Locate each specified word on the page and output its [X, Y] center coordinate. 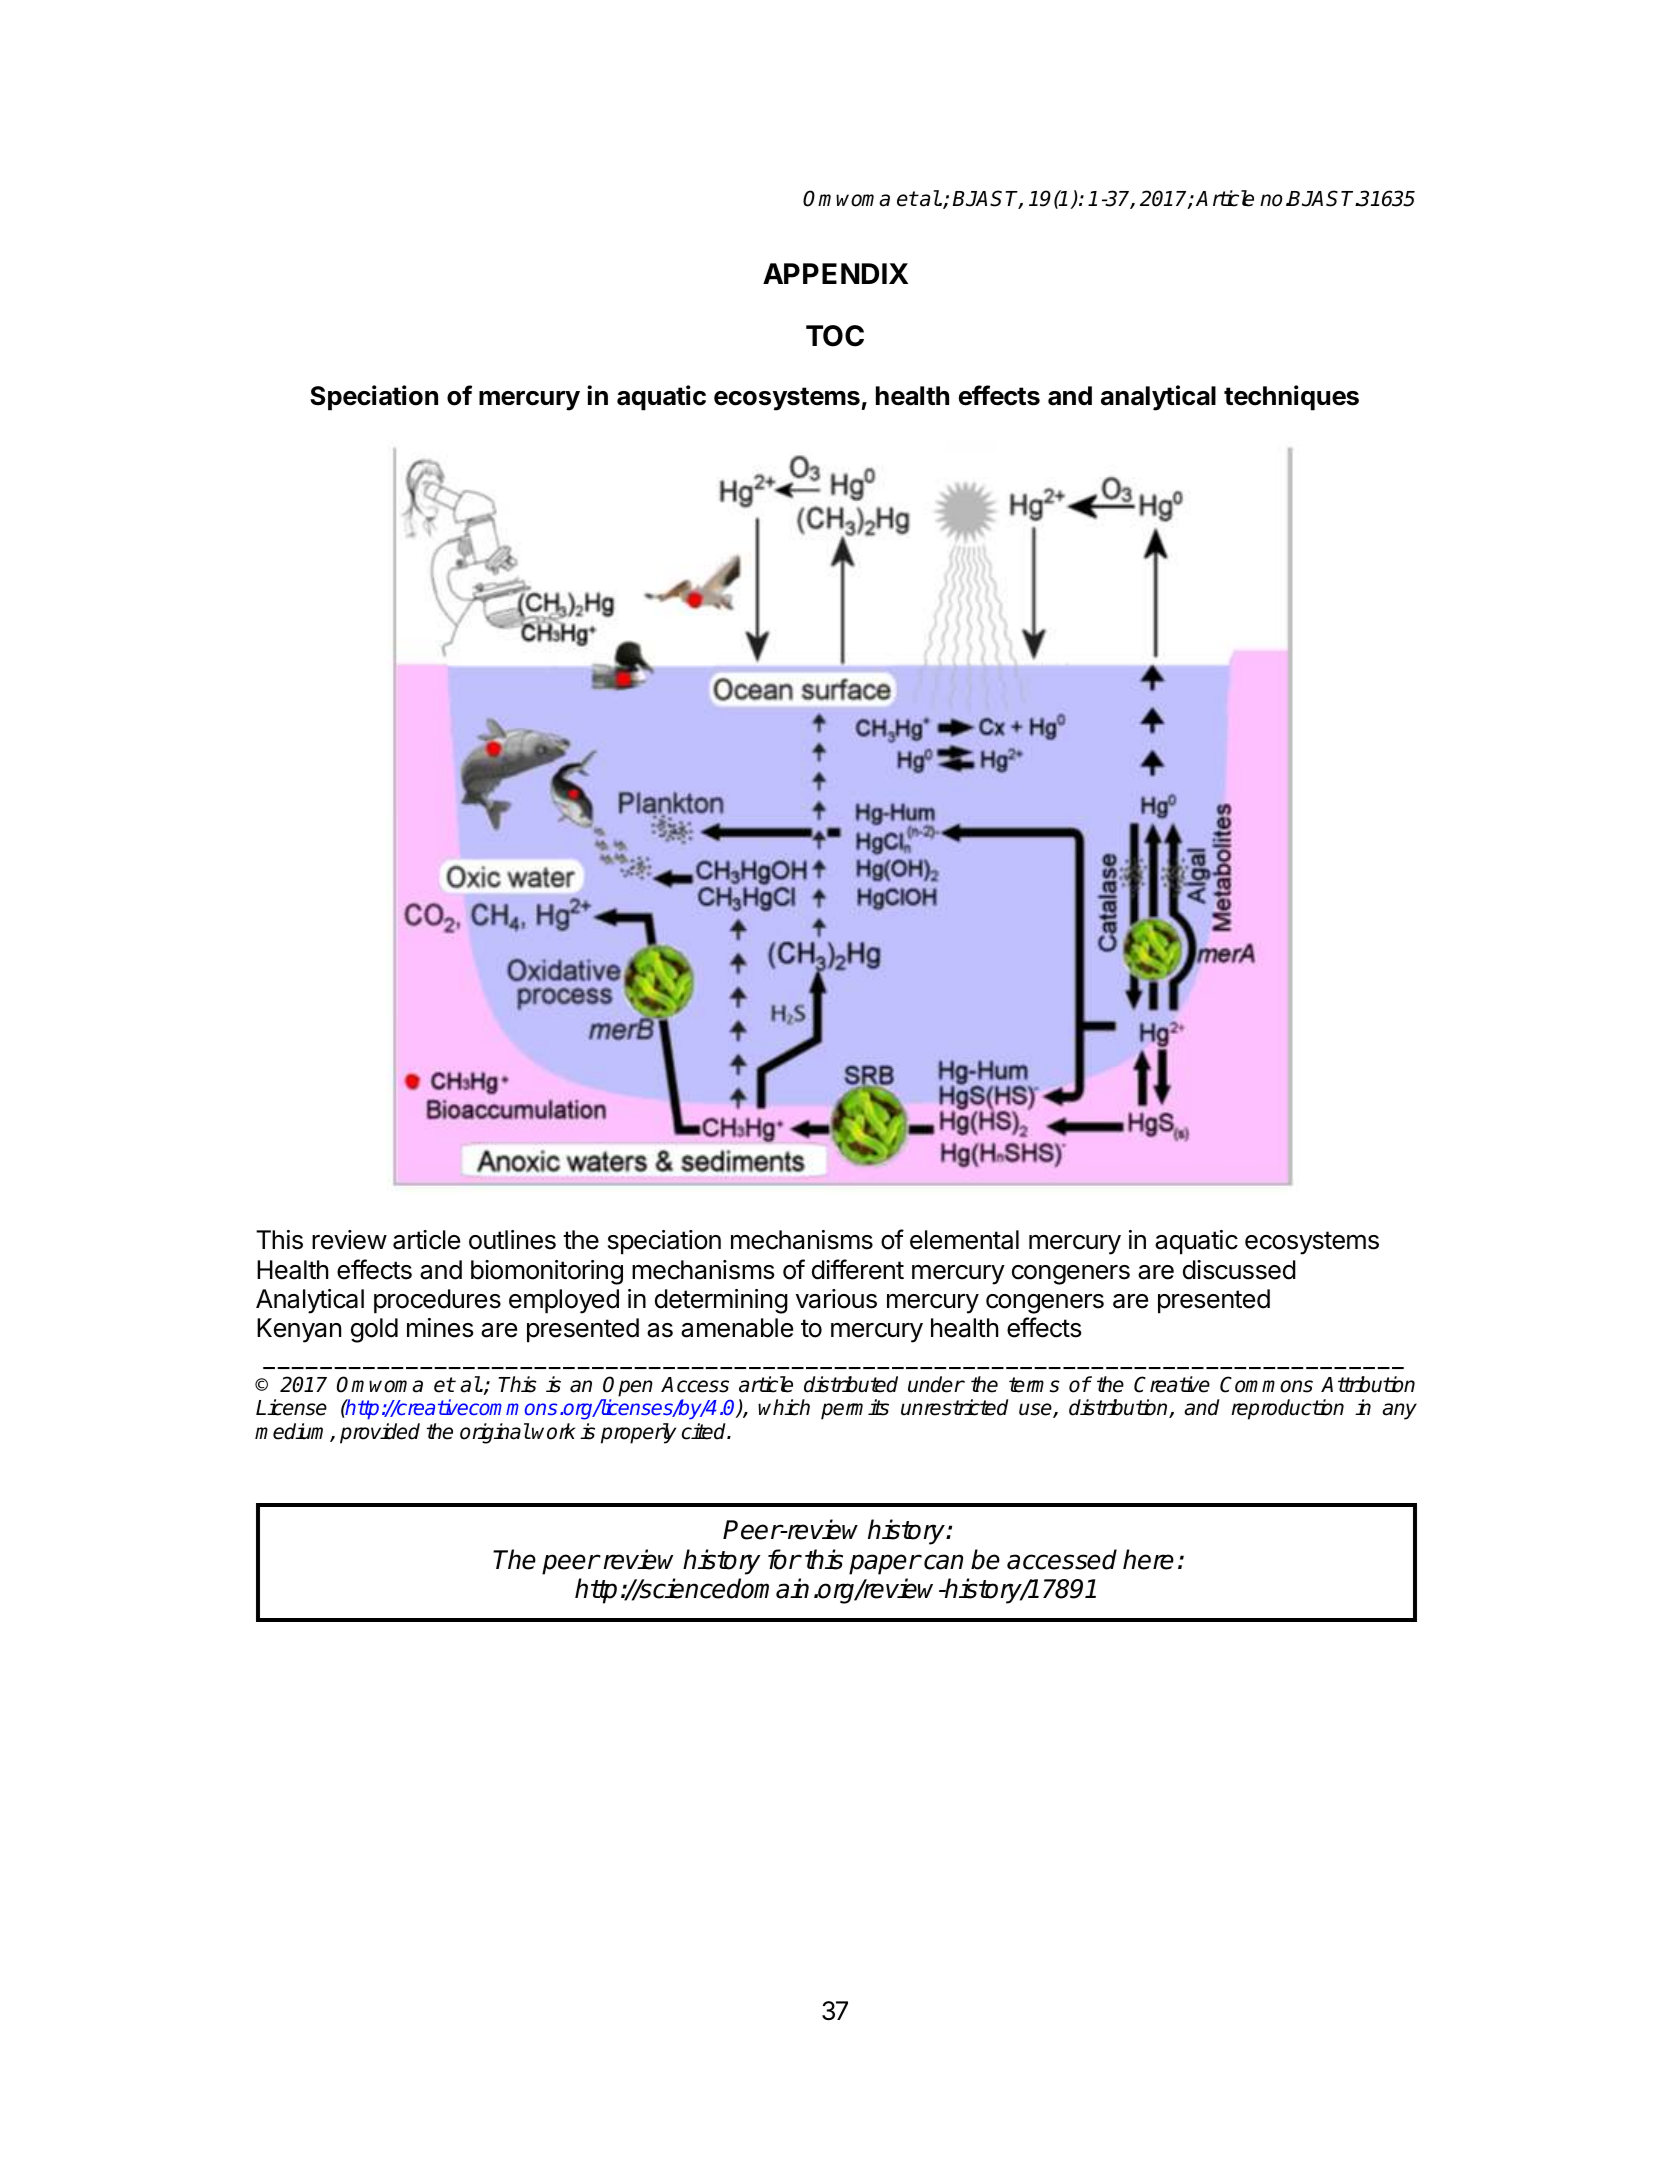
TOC [835, 336]
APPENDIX [835, 273]
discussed [1239, 1270]
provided [380, 1433]
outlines [512, 1240]
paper [884, 1564]
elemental [964, 1240]
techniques [1291, 398]
